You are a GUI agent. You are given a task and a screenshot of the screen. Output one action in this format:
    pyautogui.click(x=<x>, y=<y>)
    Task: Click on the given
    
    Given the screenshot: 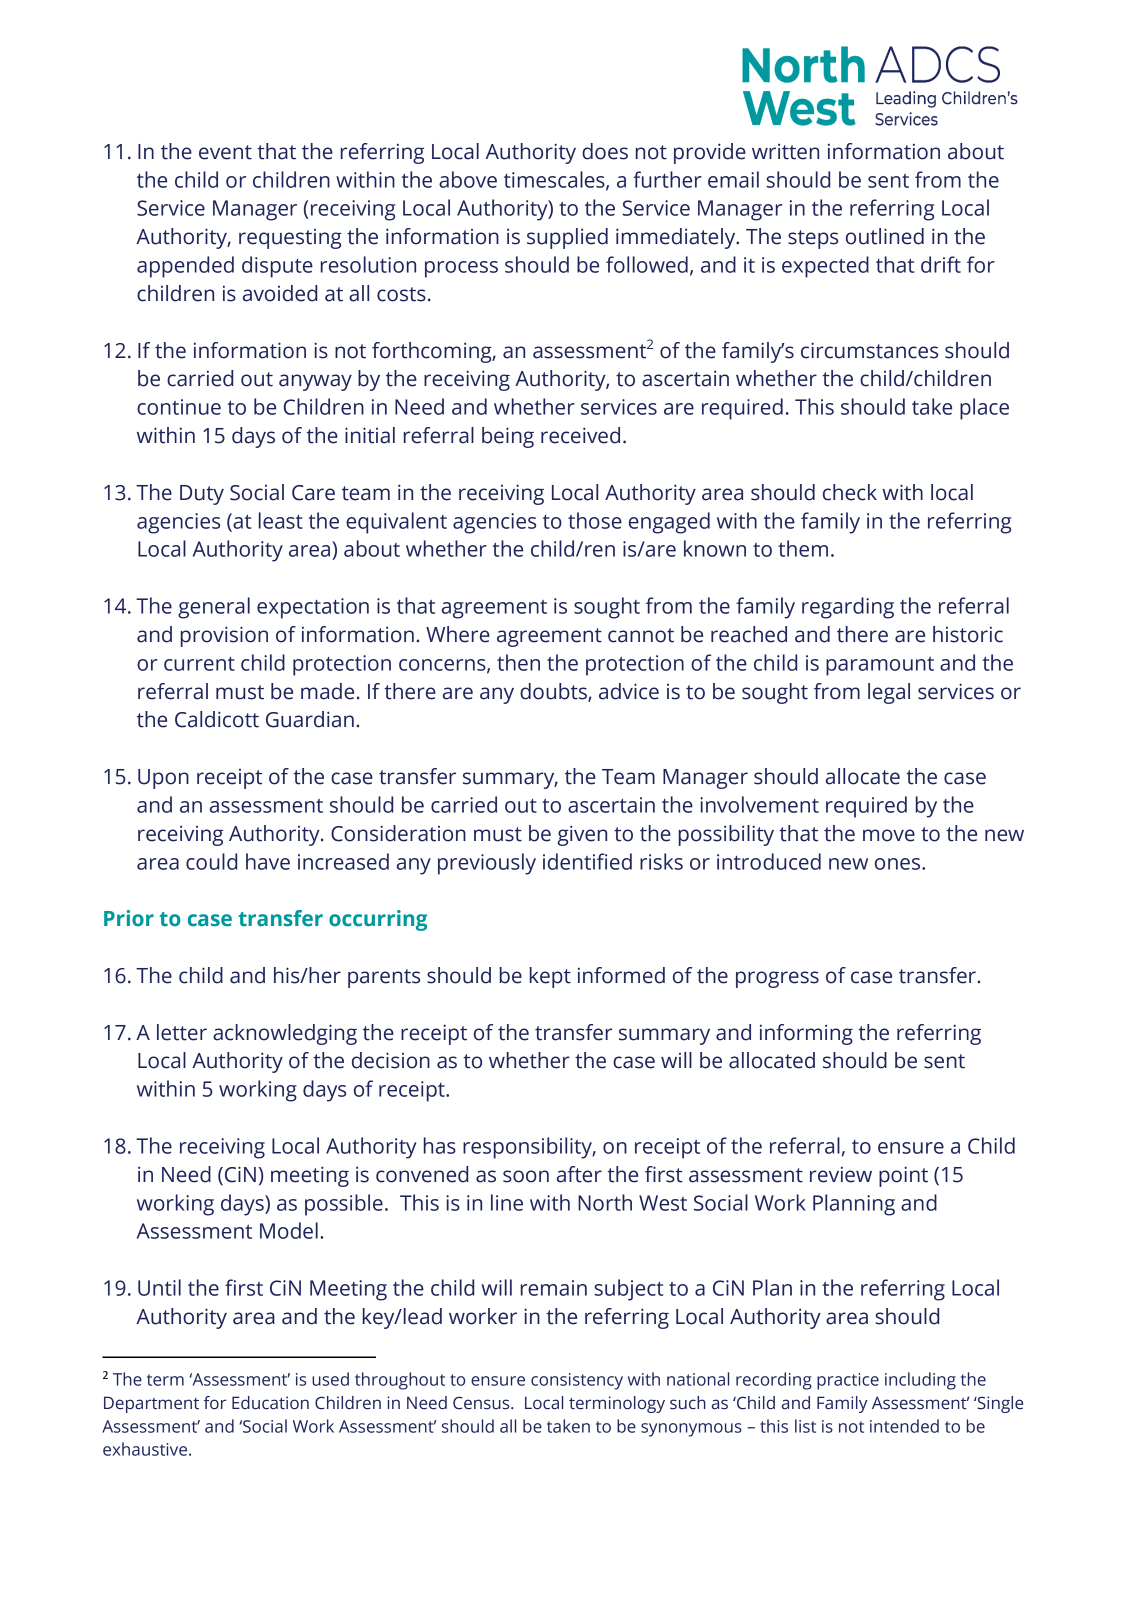 What is the action you would take?
    pyautogui.click(x=582, y=835)
